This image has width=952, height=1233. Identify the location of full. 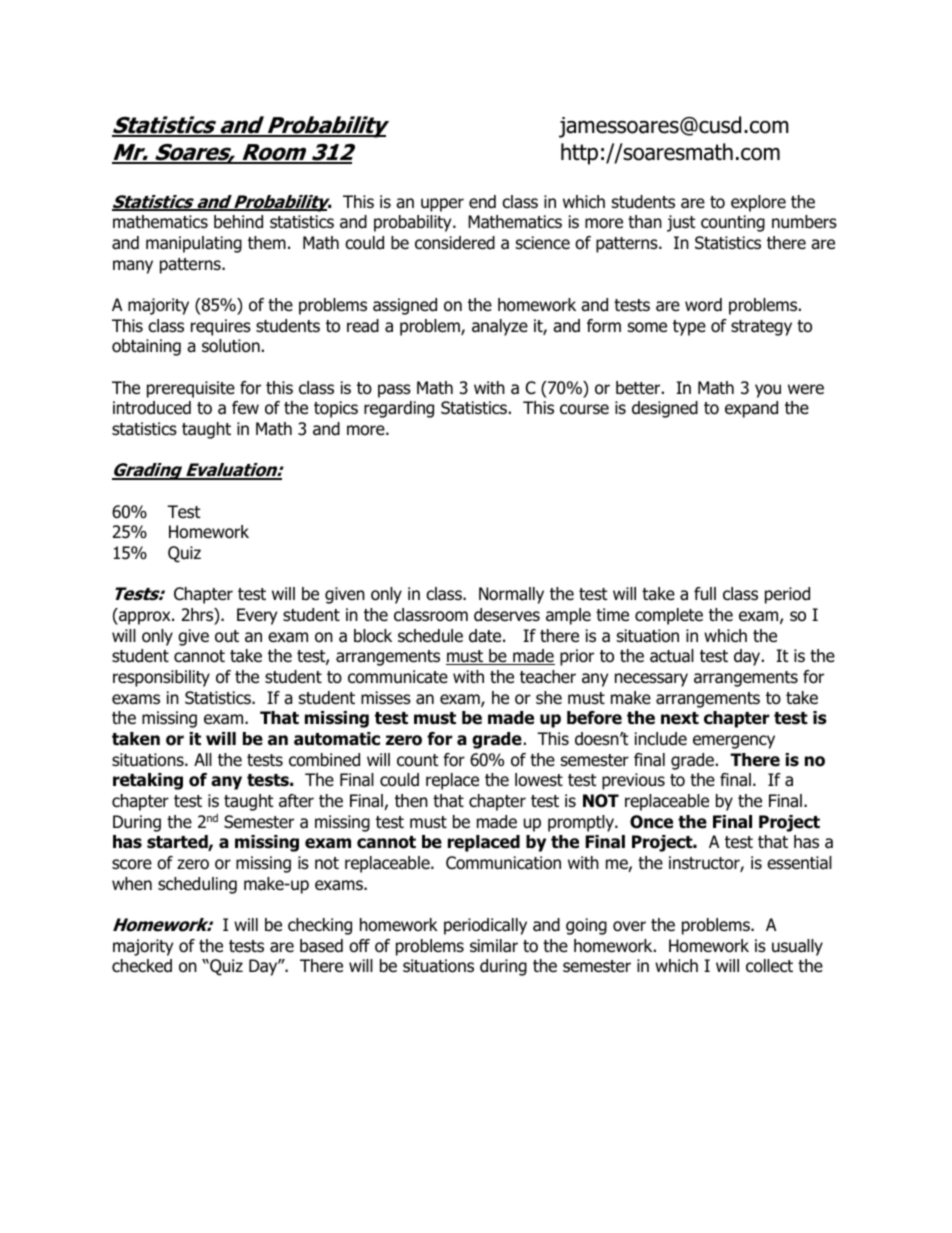
(705, 594).
